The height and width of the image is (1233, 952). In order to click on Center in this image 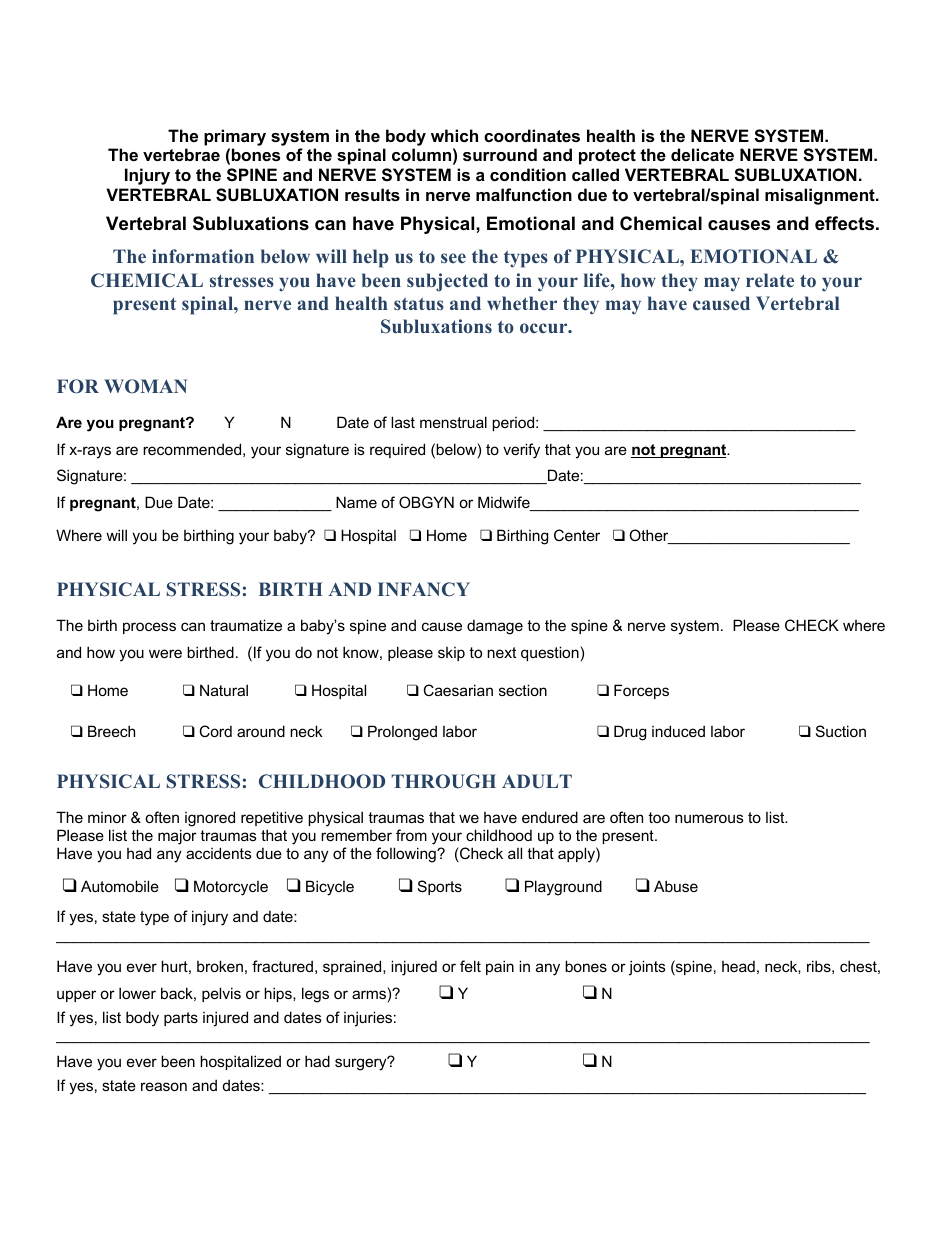, I will do `click(577, 535)`.
